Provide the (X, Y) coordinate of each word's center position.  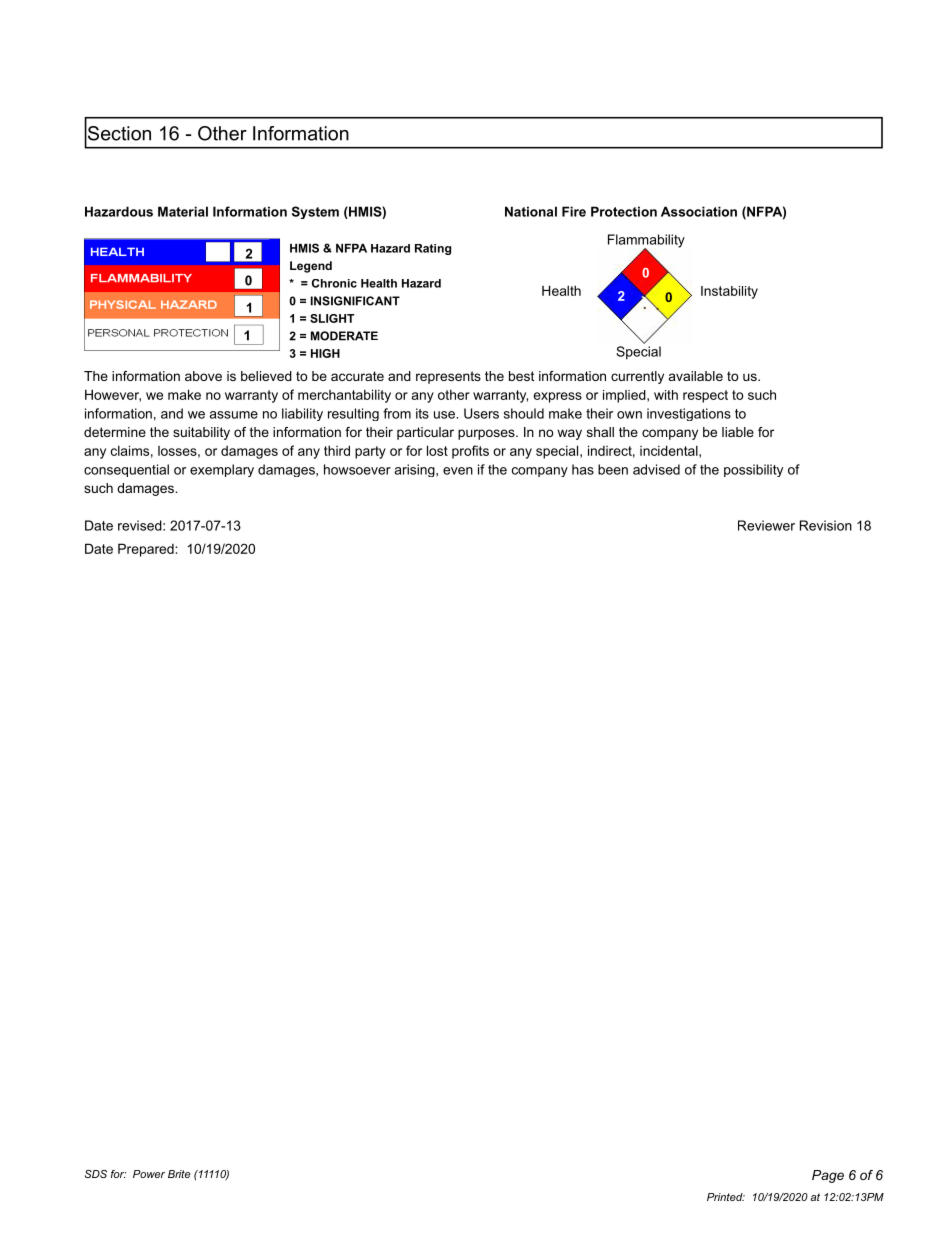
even (458, 471)
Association (699, 211)
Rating (433, 249)
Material (183, 211)
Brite (179, 1174)
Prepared (147, 550)
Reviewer (766, 525)
